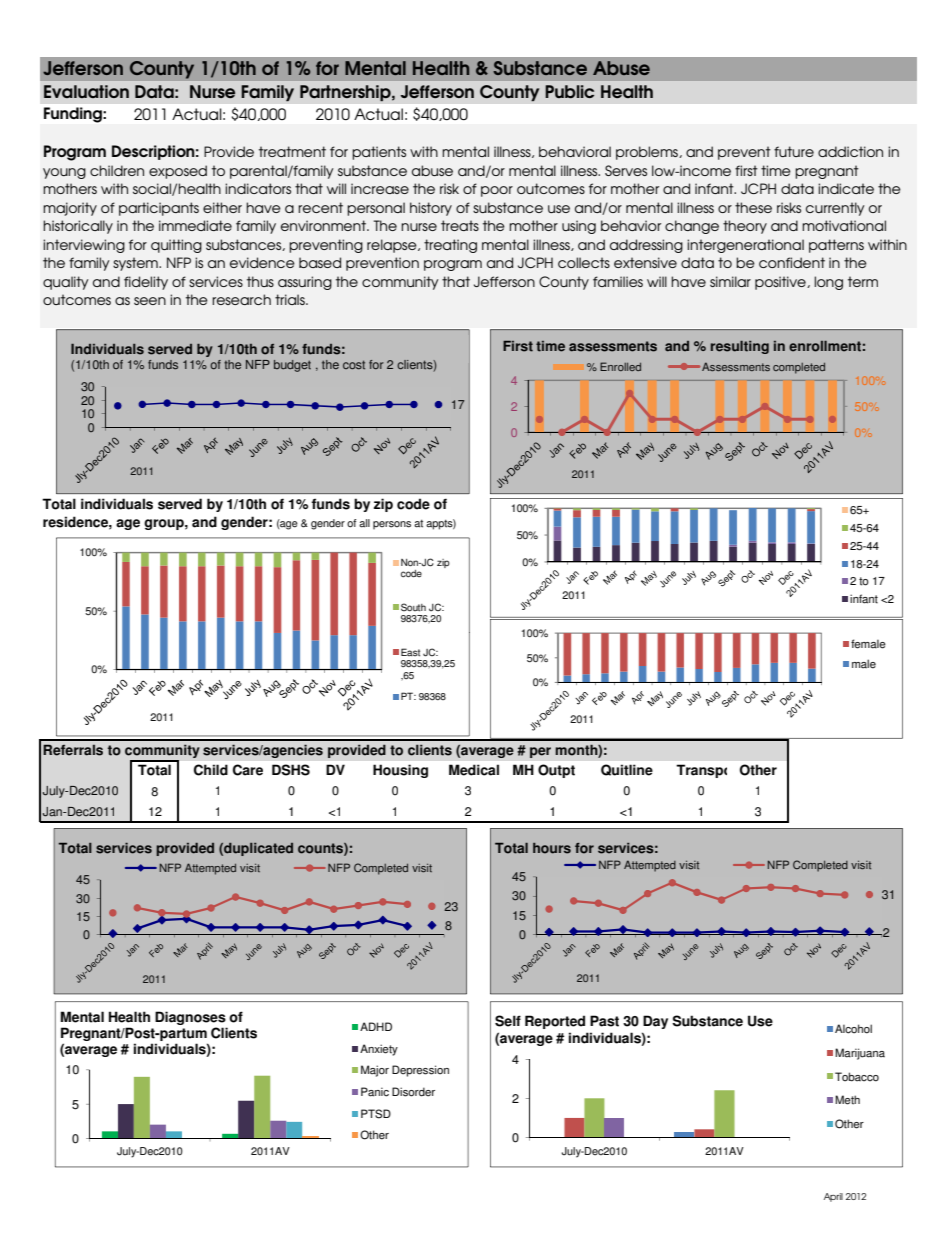 Image resolution: width=952 pixels, height=1233 pixels. Describe the element at coordinates (379, 153) in the screenshot. I see `patients` at that location.
